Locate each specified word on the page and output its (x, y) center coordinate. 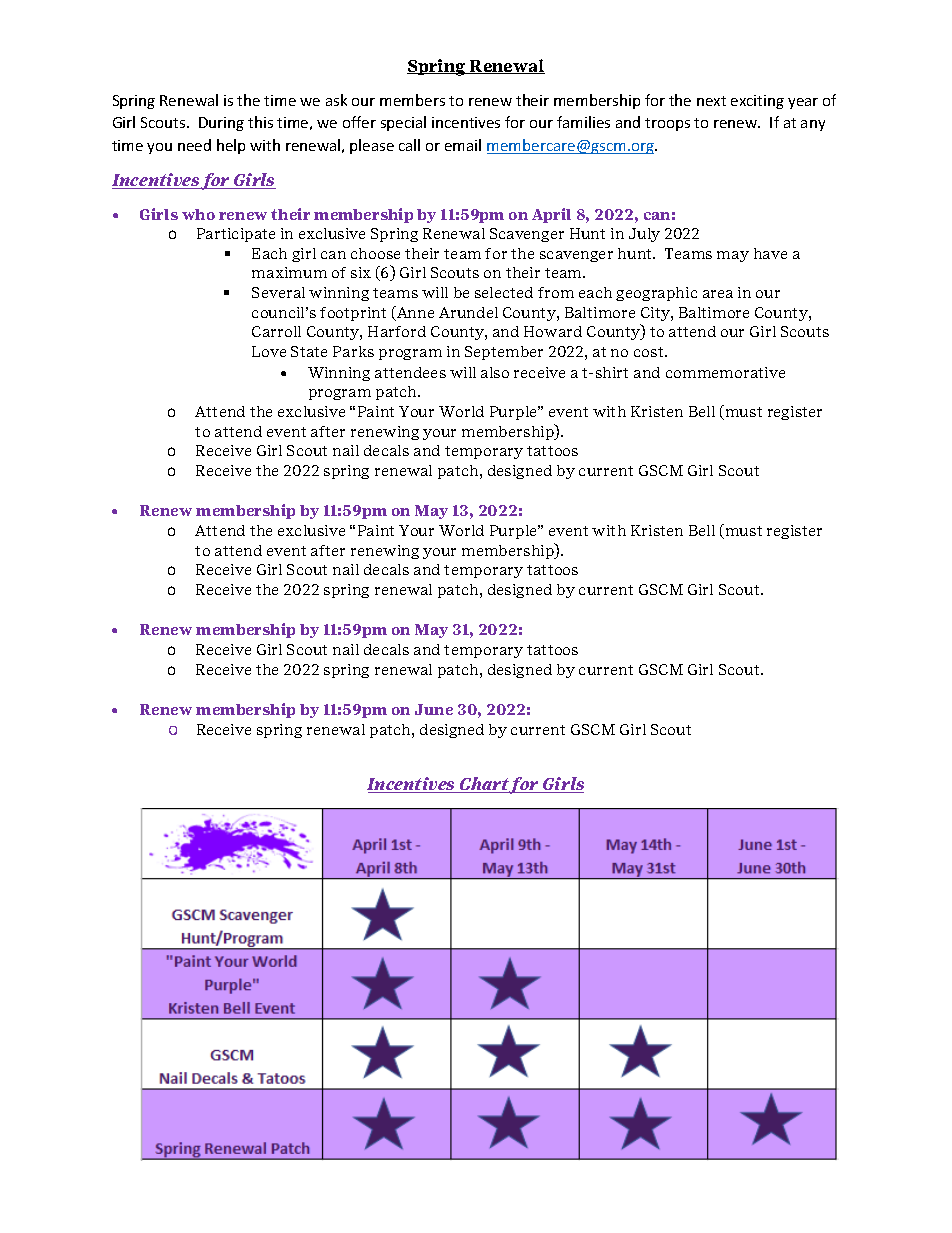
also (495, 372)
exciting (757, 102)
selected (504, 292)
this (260, 122)
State (309, 351)
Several (278, 292)
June (434, 709)
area (718, 294)
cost (650, 352)
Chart (485, 785)
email (463, 145)
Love (269, 351)
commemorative (725, 372)
